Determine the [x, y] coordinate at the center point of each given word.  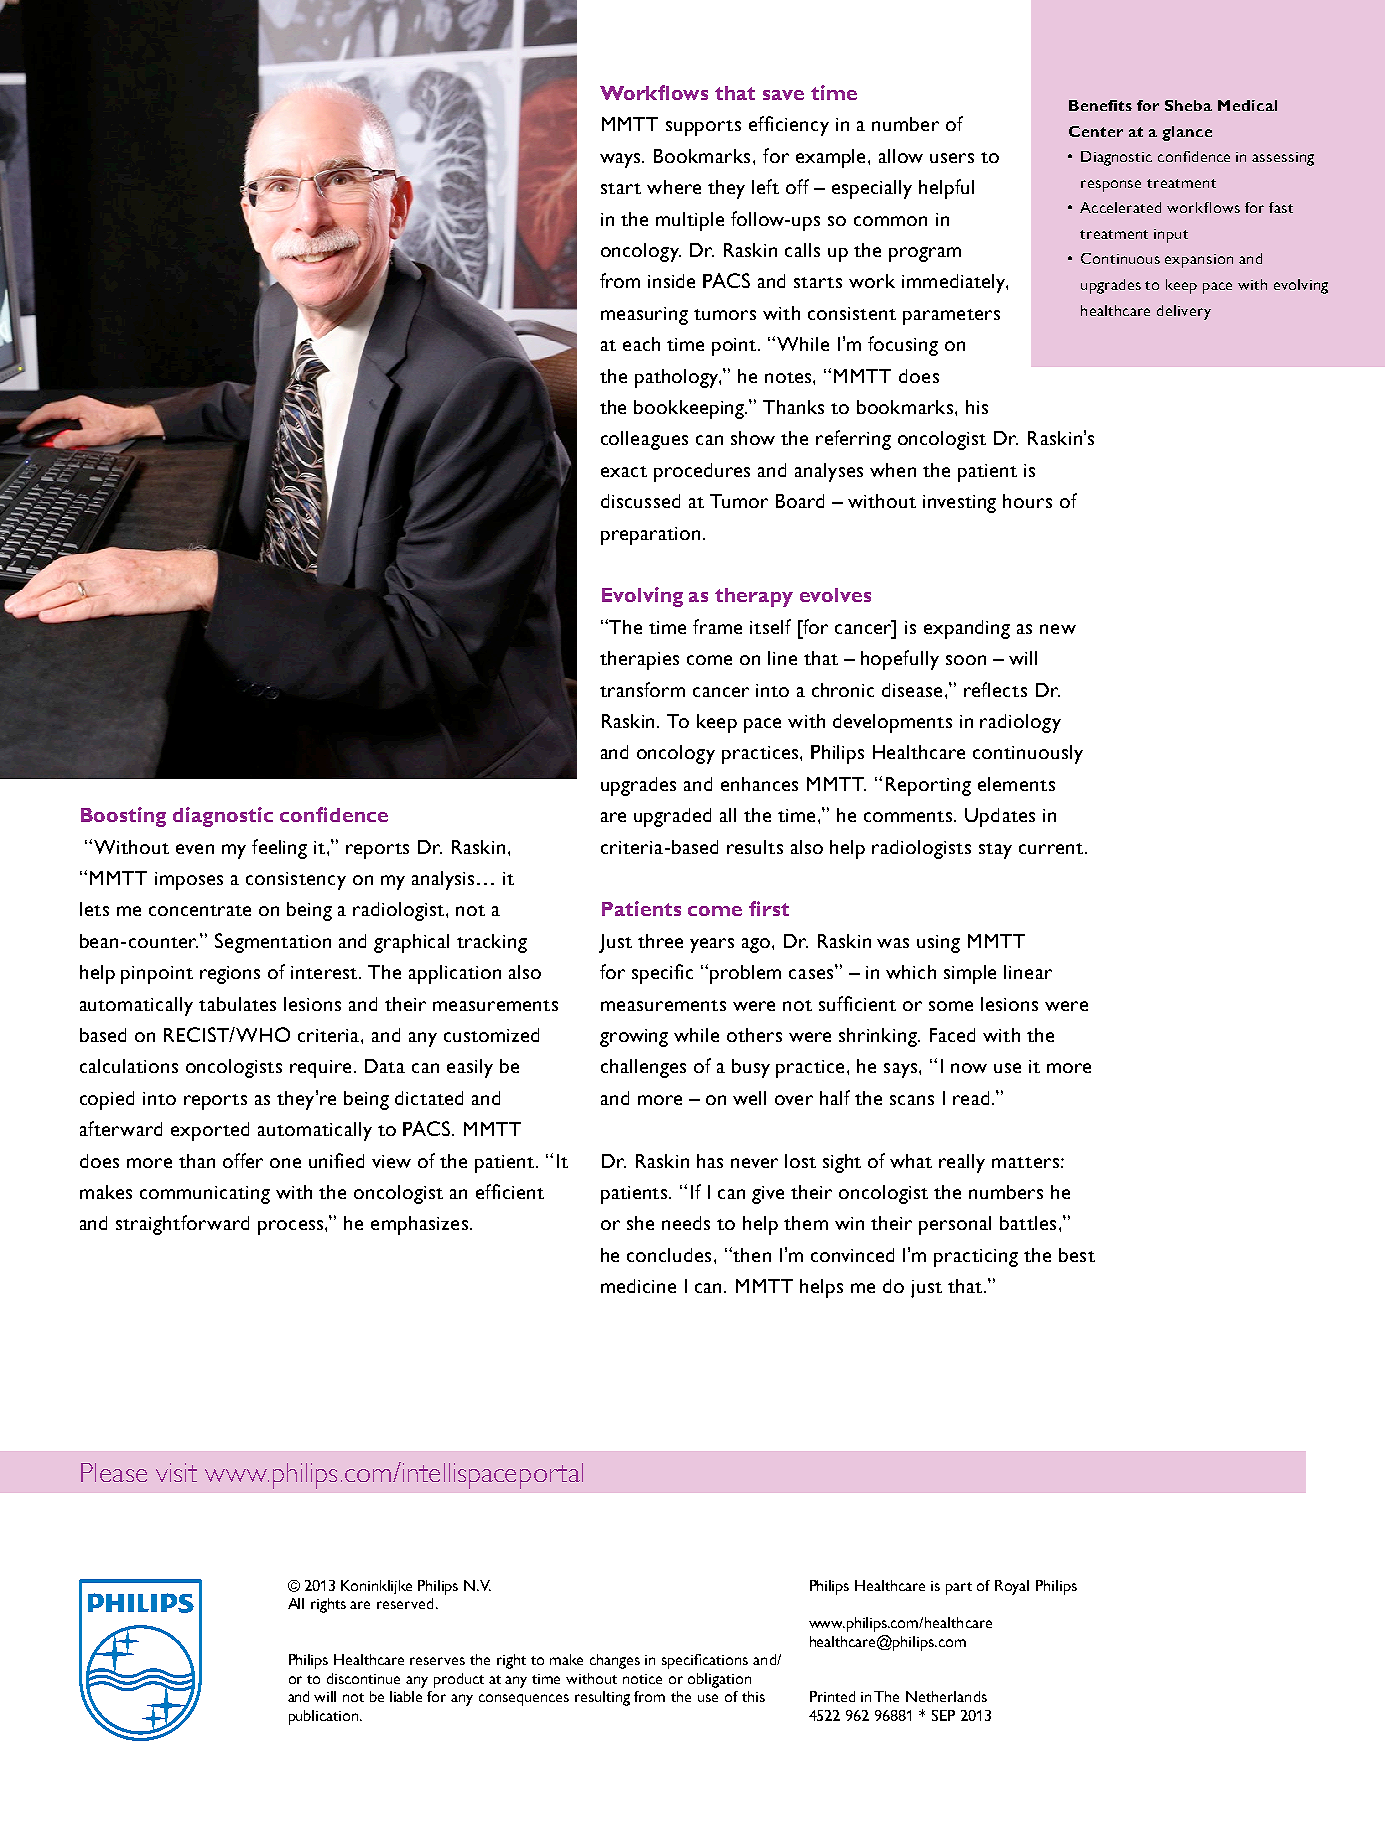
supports [703, 128]
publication [325, 1717]
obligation [719, 1680]
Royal [1012, 1587]
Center [1096, 131]
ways [622, 160]
